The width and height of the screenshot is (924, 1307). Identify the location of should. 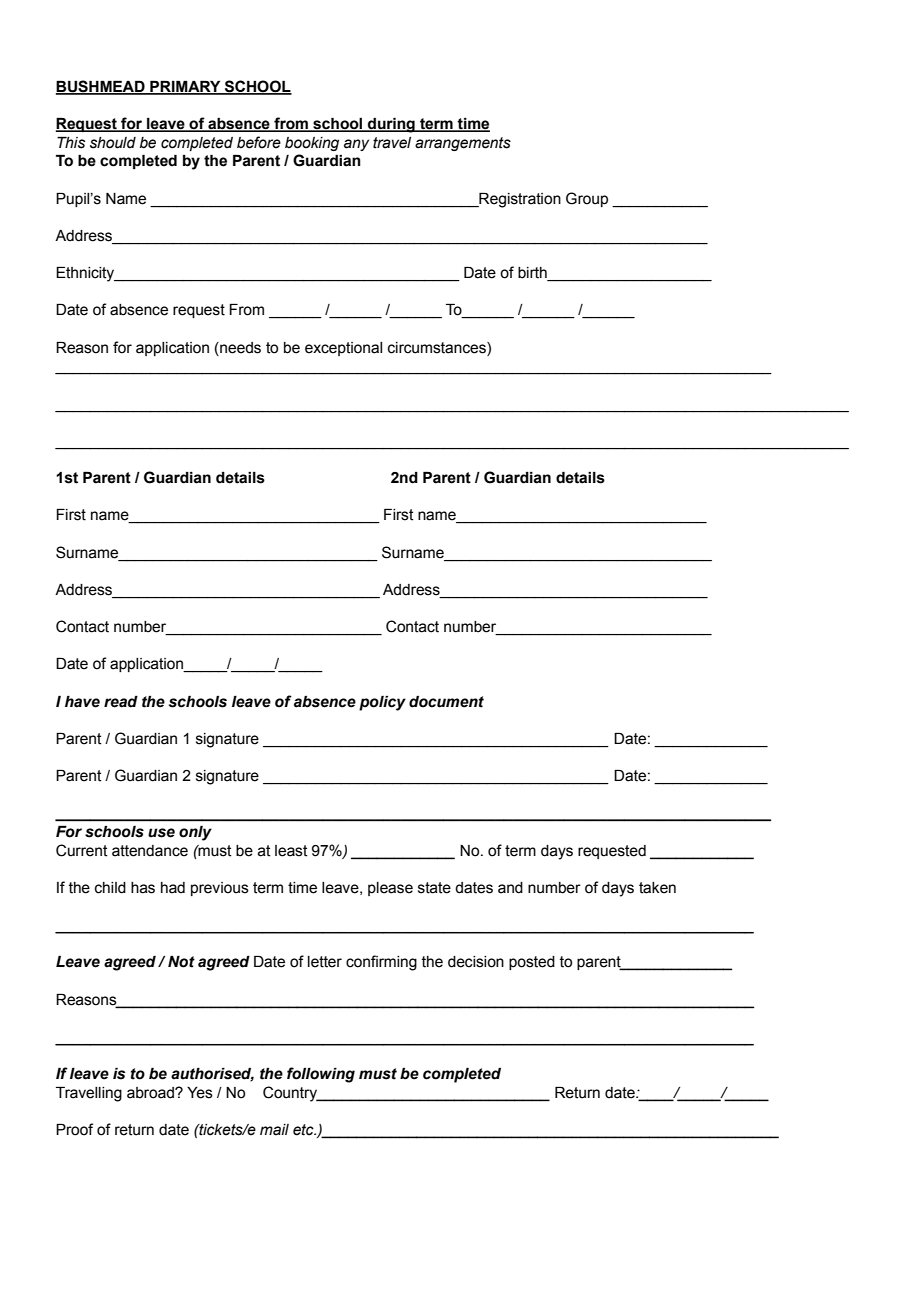
(113, 143).
